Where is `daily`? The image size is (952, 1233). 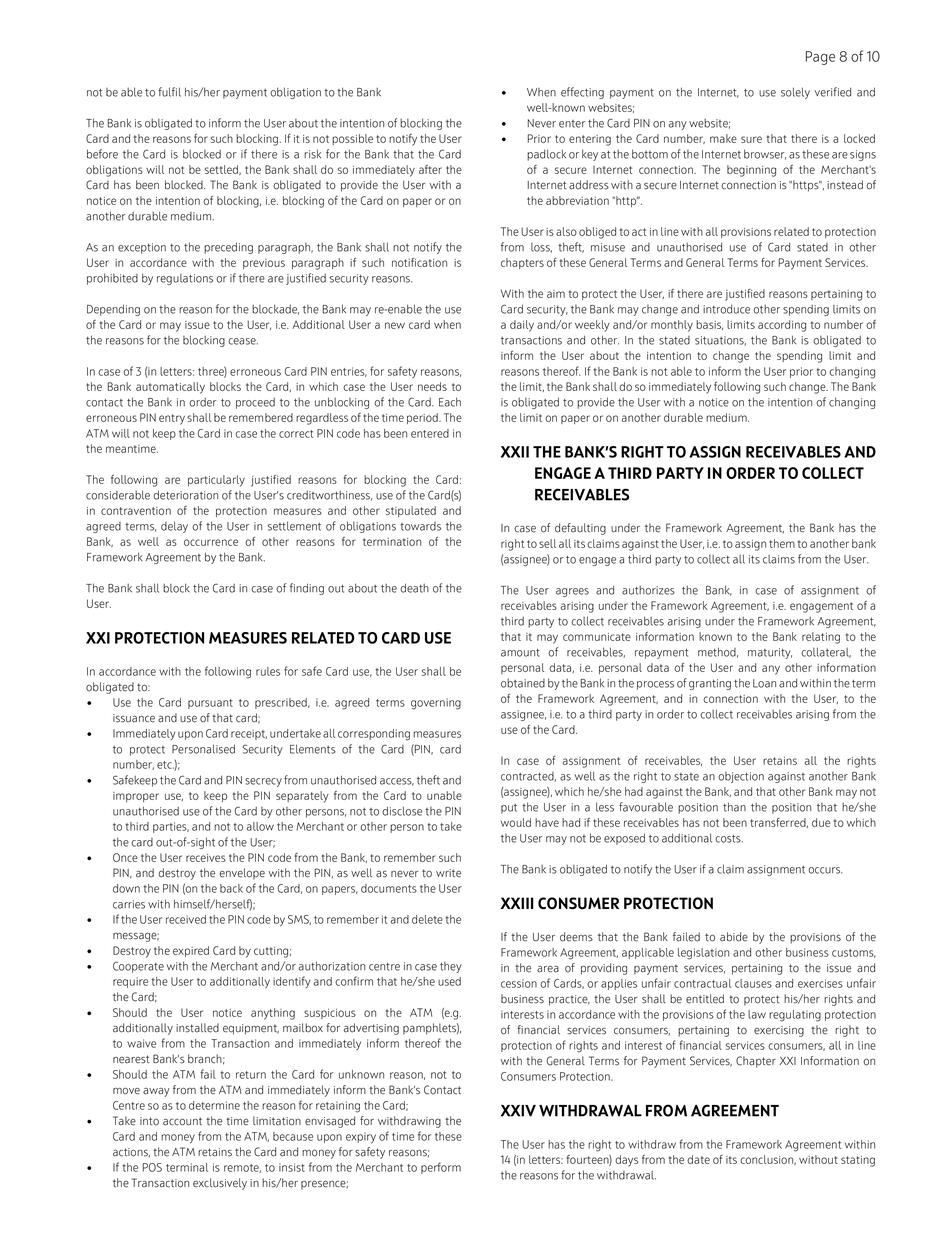 daily is located at coordinates (522, 326).
